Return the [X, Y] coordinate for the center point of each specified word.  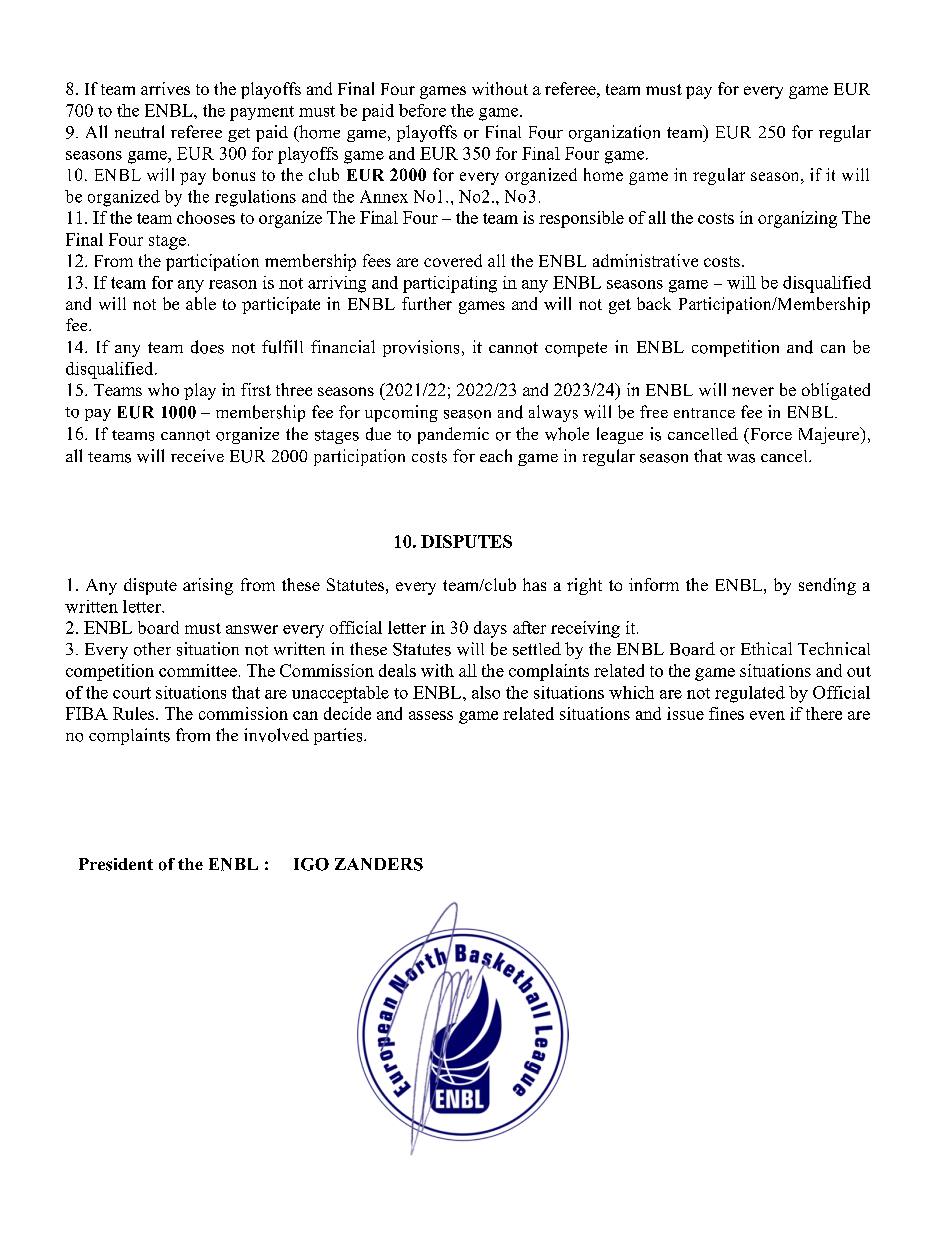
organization [614, 133]
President [116, 864]
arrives [165, 88]
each [496, 455]
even [767, 715]
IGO [311, 864]
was [741, 458]
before [422, 110]
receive [197, 455]
